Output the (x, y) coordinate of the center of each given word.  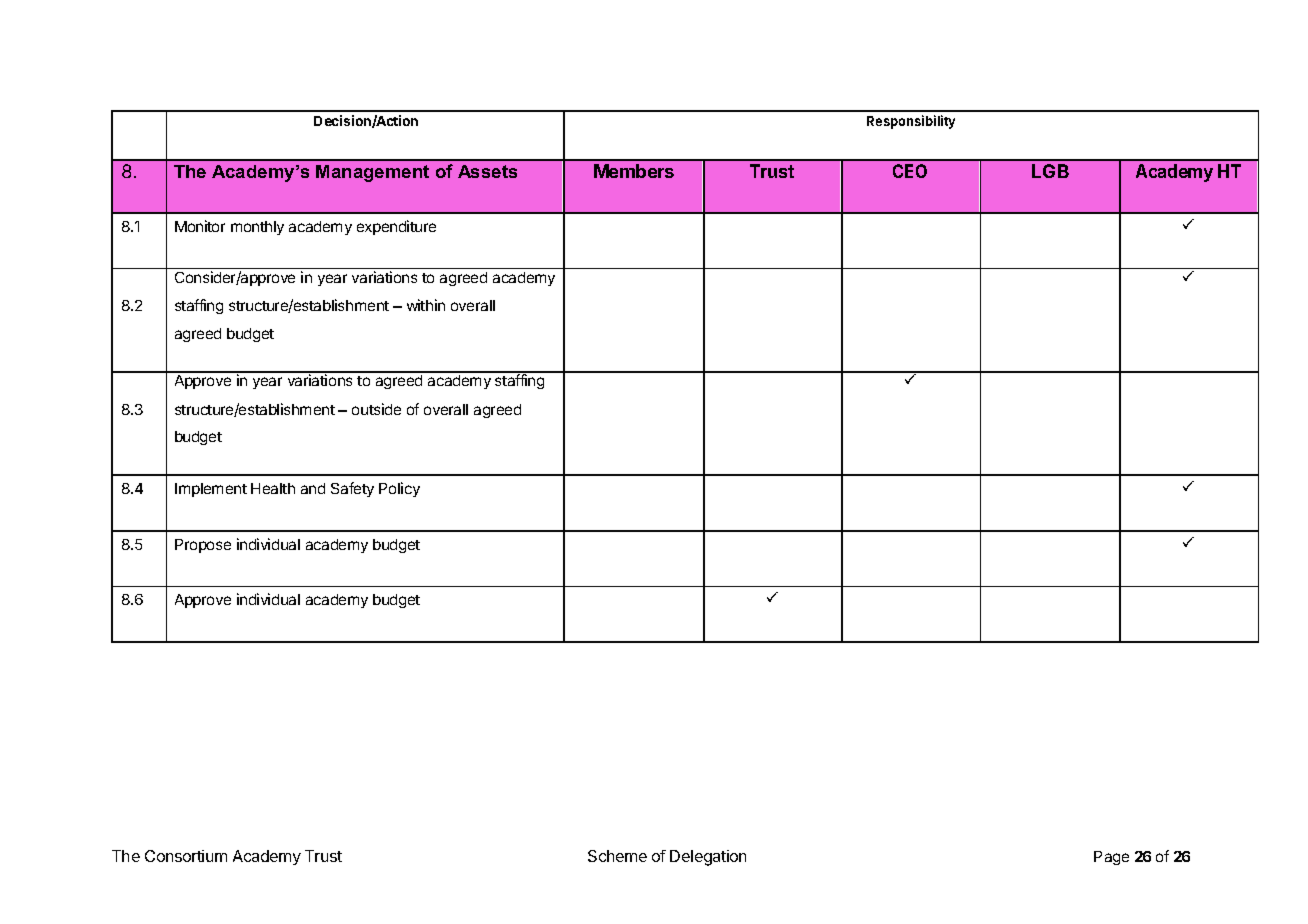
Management (372, 173)
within (426, 305)
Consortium (186, 856)
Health (273, 488)
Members (634, 171)
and (313, 488)
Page (1111, 858)
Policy (399, 489)
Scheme (617, 856)
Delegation (708, 858)
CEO (910, 171)
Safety (352, 489)
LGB (1050, 171)
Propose (203, 546)
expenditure (396, 227)
